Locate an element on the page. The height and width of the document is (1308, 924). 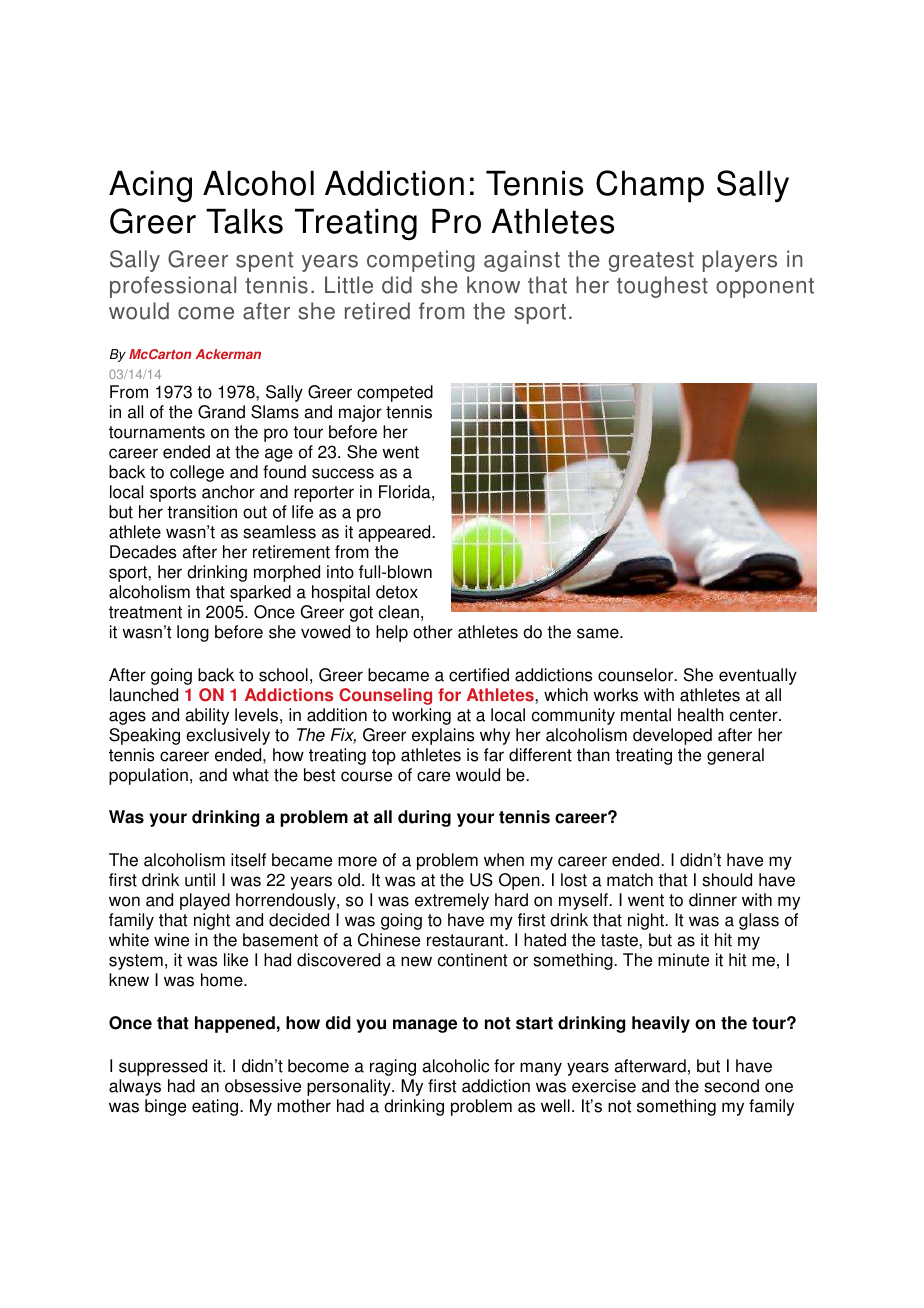
certified is located at coordinates (479, 675).
